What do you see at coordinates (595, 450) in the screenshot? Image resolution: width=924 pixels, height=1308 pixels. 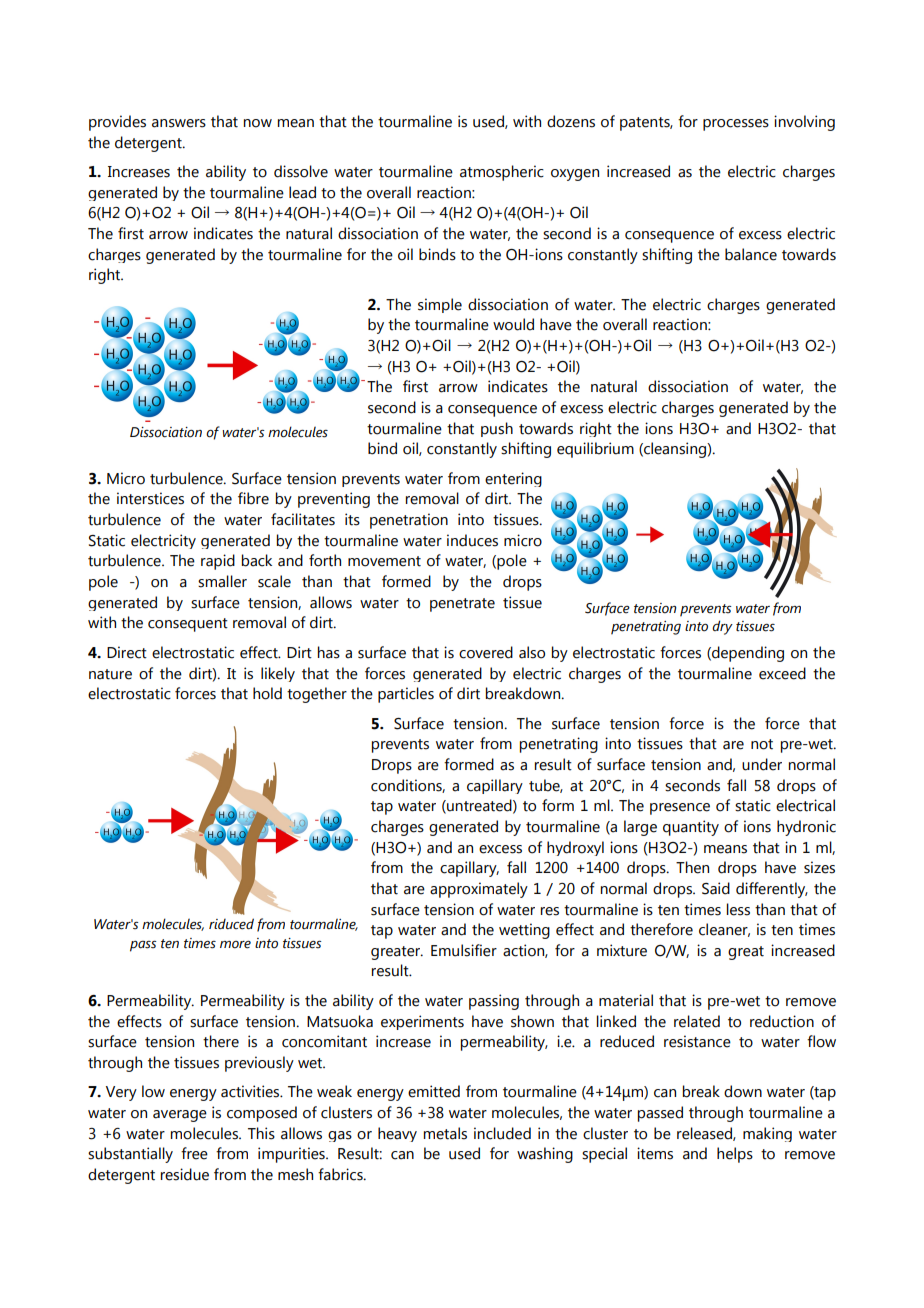 I see `equilibrium` at bounding box center [595, 450].
